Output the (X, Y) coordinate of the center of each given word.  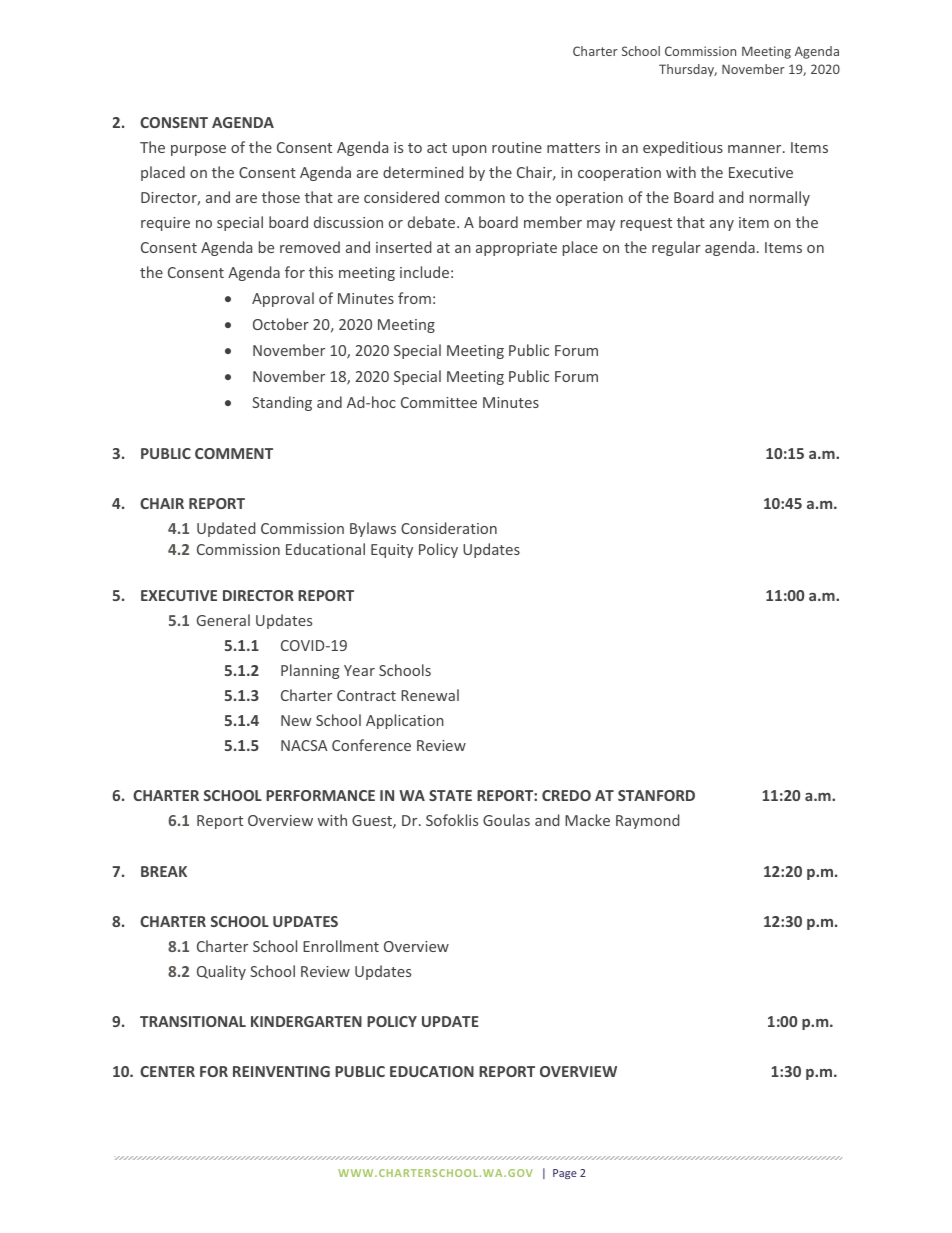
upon (470, 150)
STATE (450, 795)
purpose (198, 150)
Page (565, 1174)
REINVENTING (281, 1071)
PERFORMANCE (320, 795)
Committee (439, 402)
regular (676, 248)
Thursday (688, 70)
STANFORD (656, 795)
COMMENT (234, 453)
